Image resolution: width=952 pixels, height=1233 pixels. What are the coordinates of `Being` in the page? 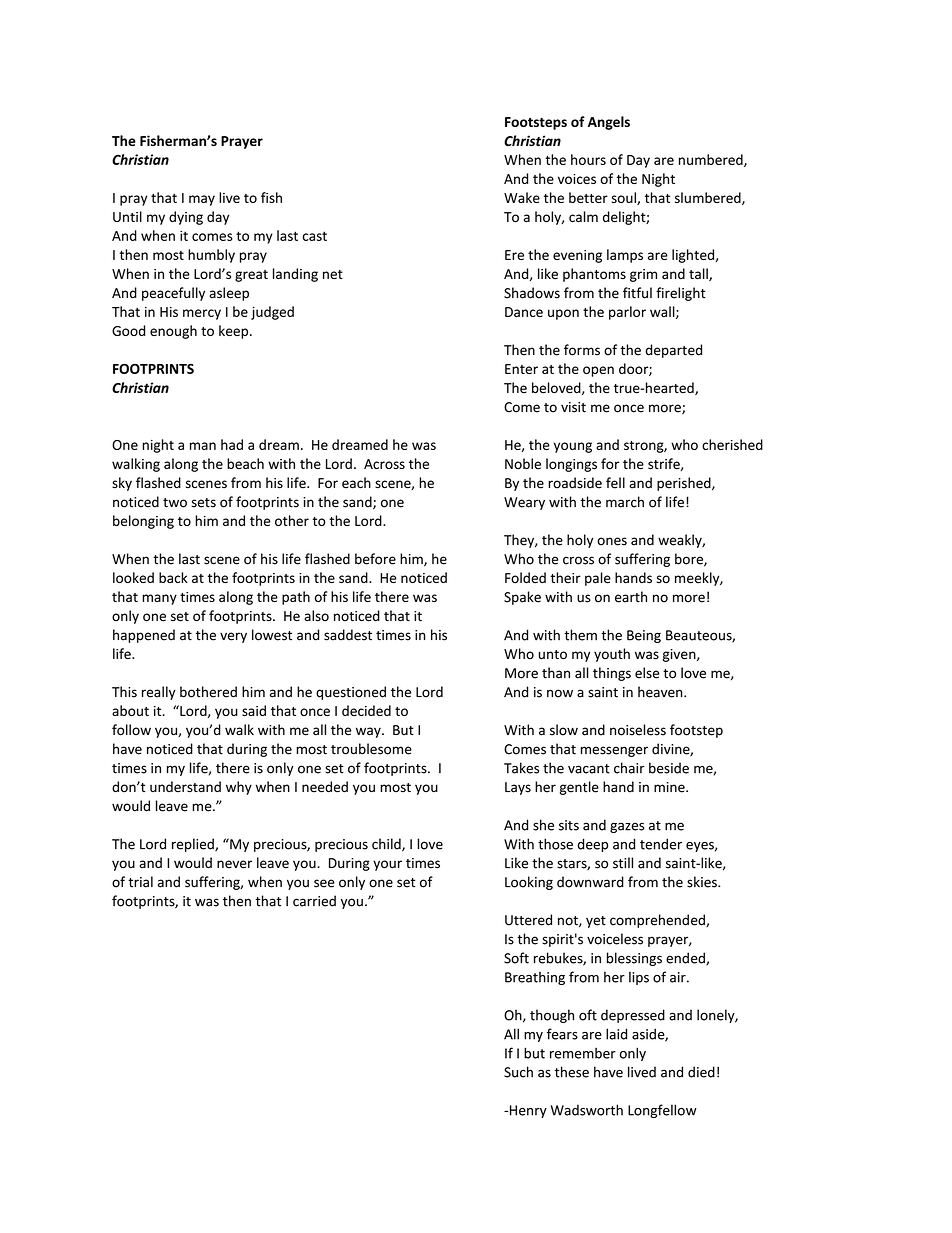 It's located at (644, 636).
